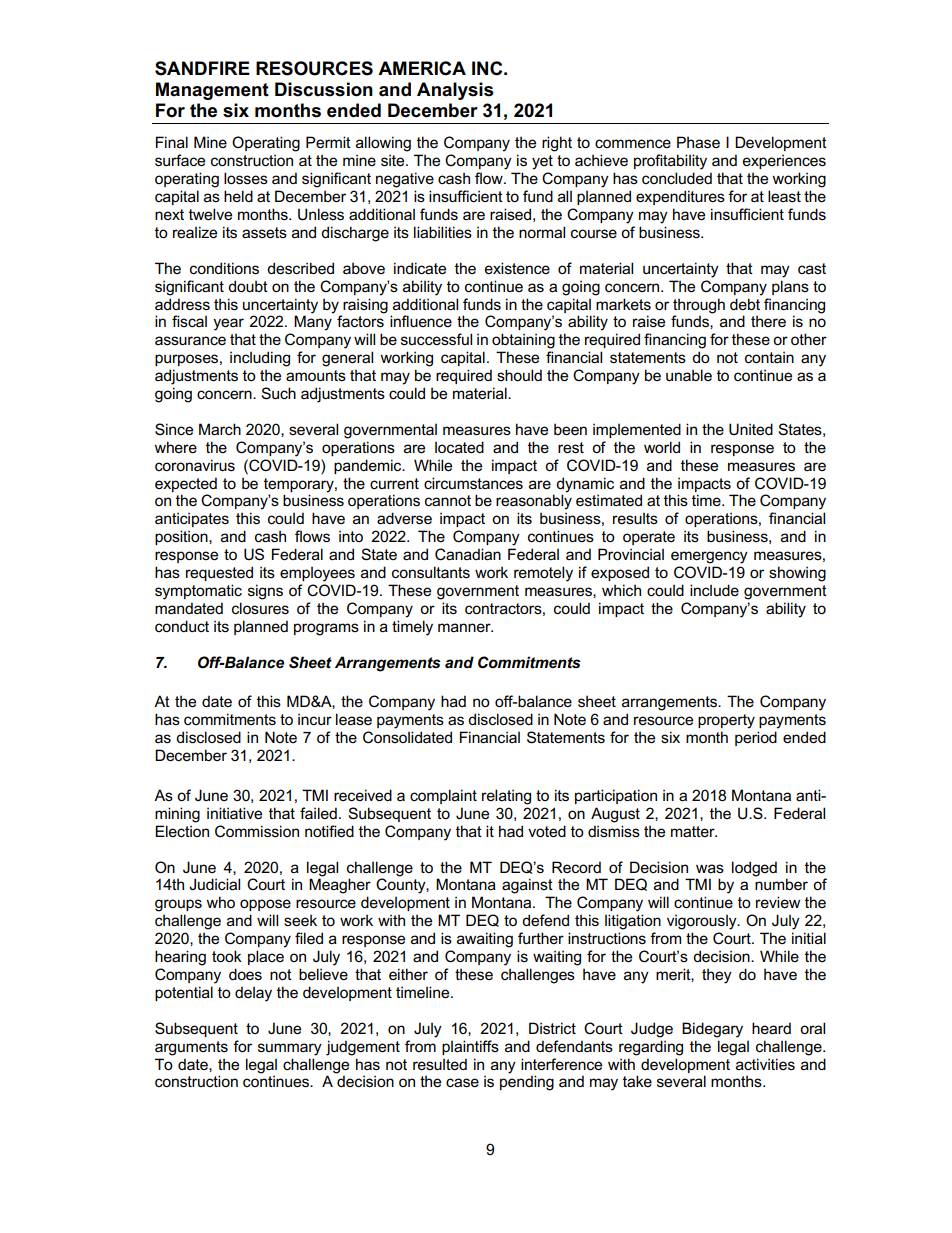 This screenshot has width=952, height=1233. I want to click on requested, so click(219, 573).
